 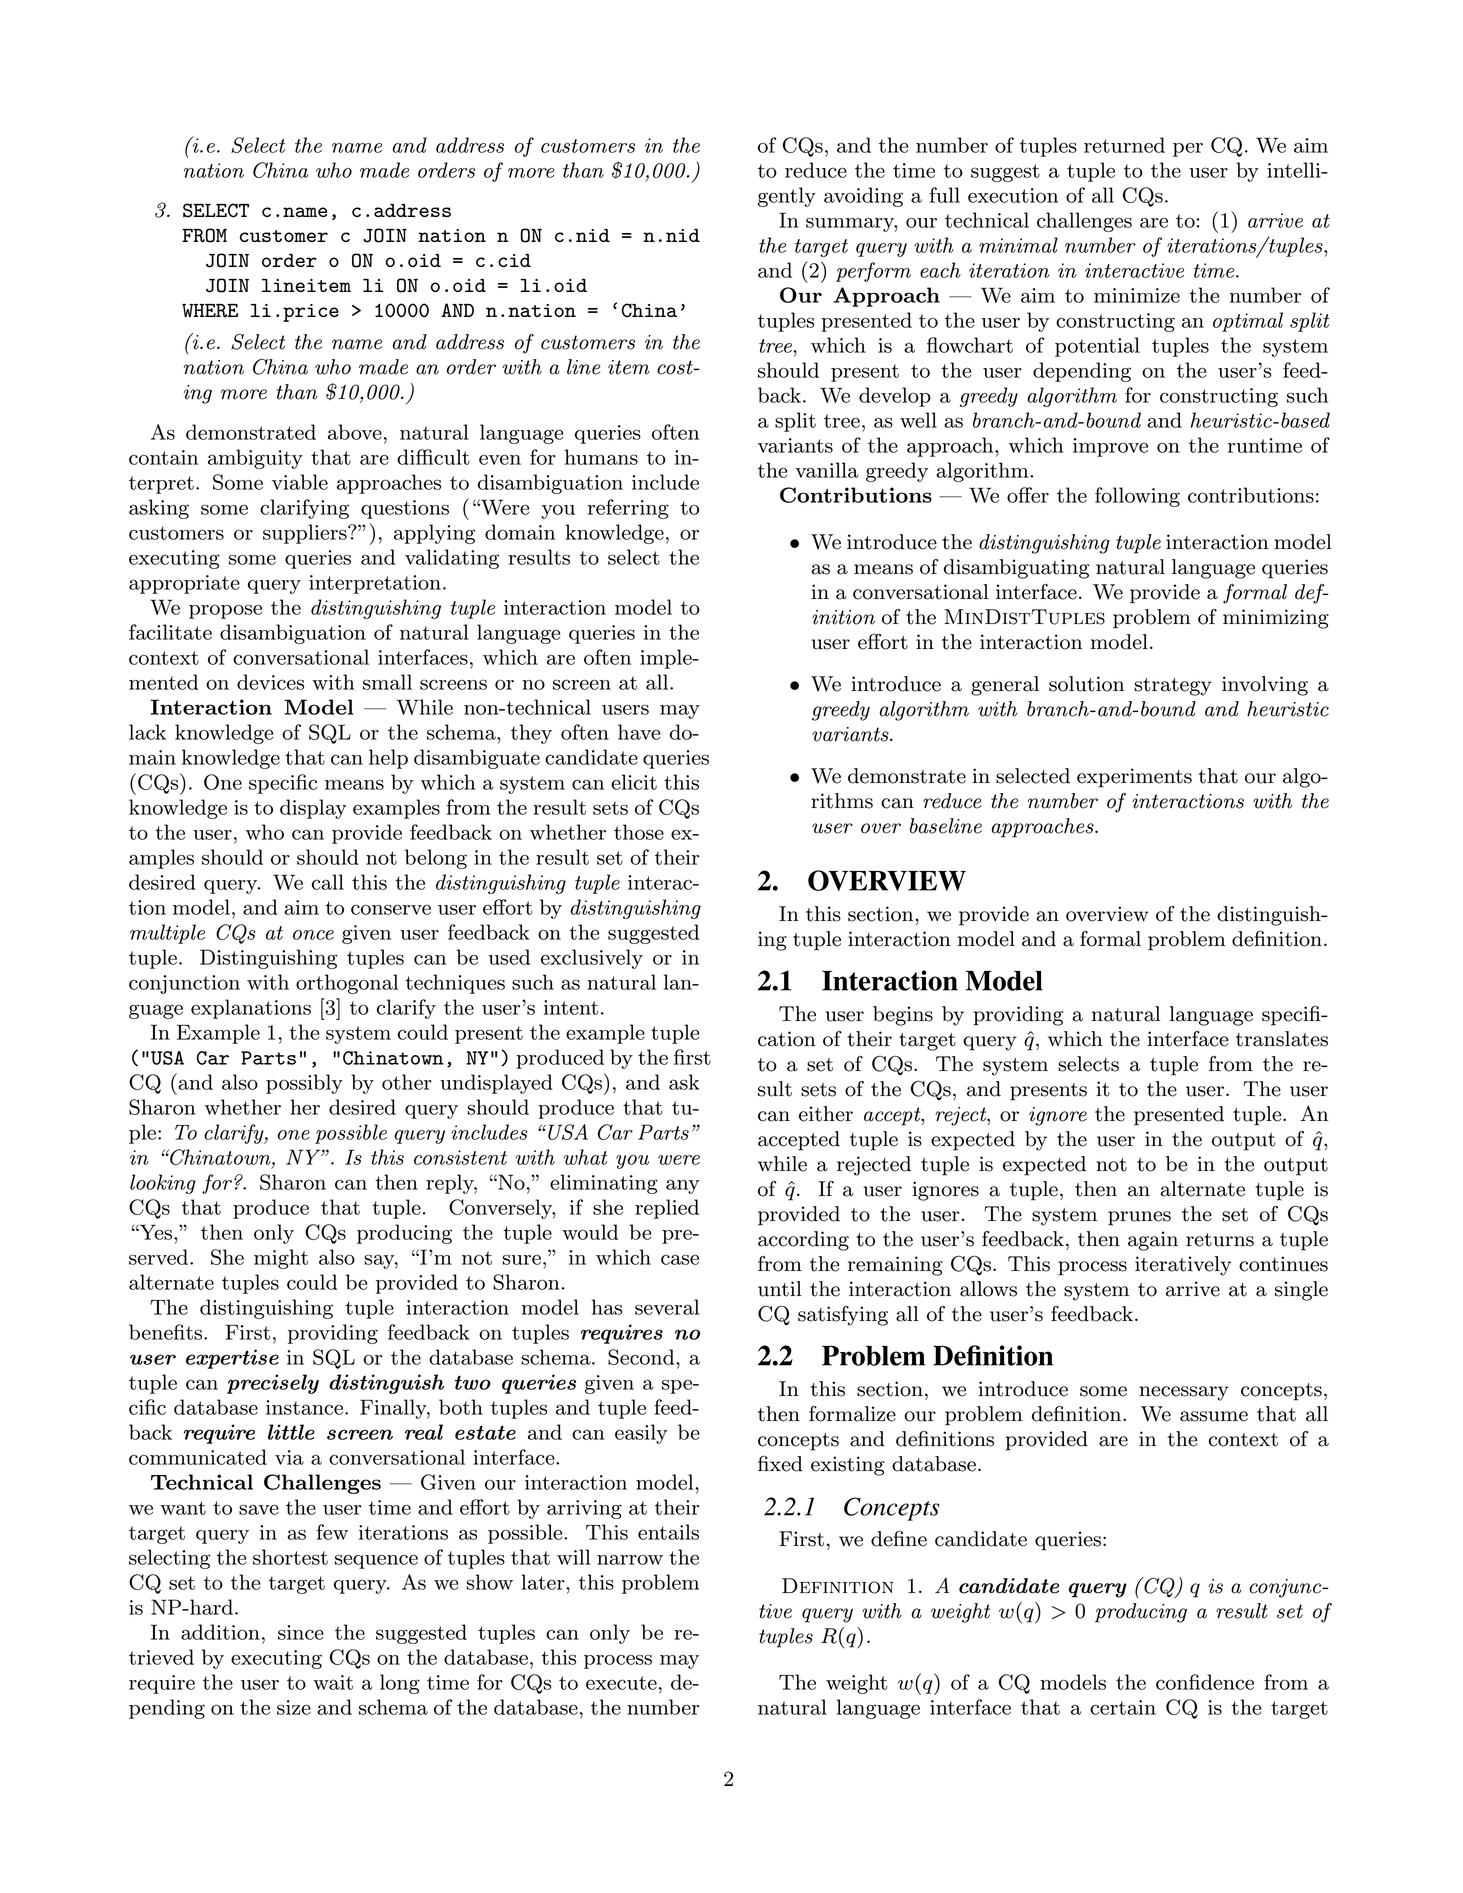 What do you see at coordinates (328, 882) in the document?
I see `call` at bounding box center [328, 882].
